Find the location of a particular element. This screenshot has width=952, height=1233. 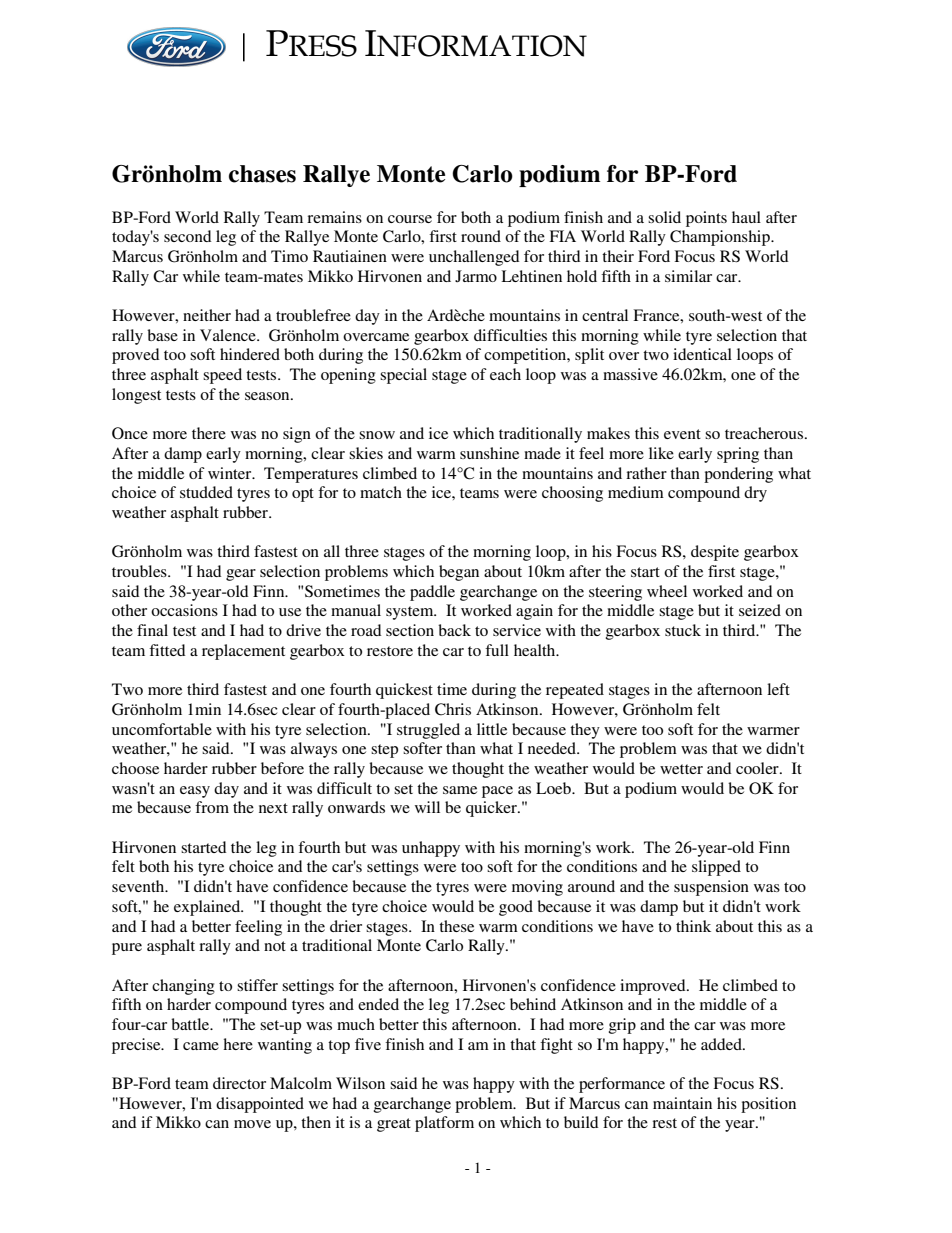

slipped is located at coordinates (716, 868).
